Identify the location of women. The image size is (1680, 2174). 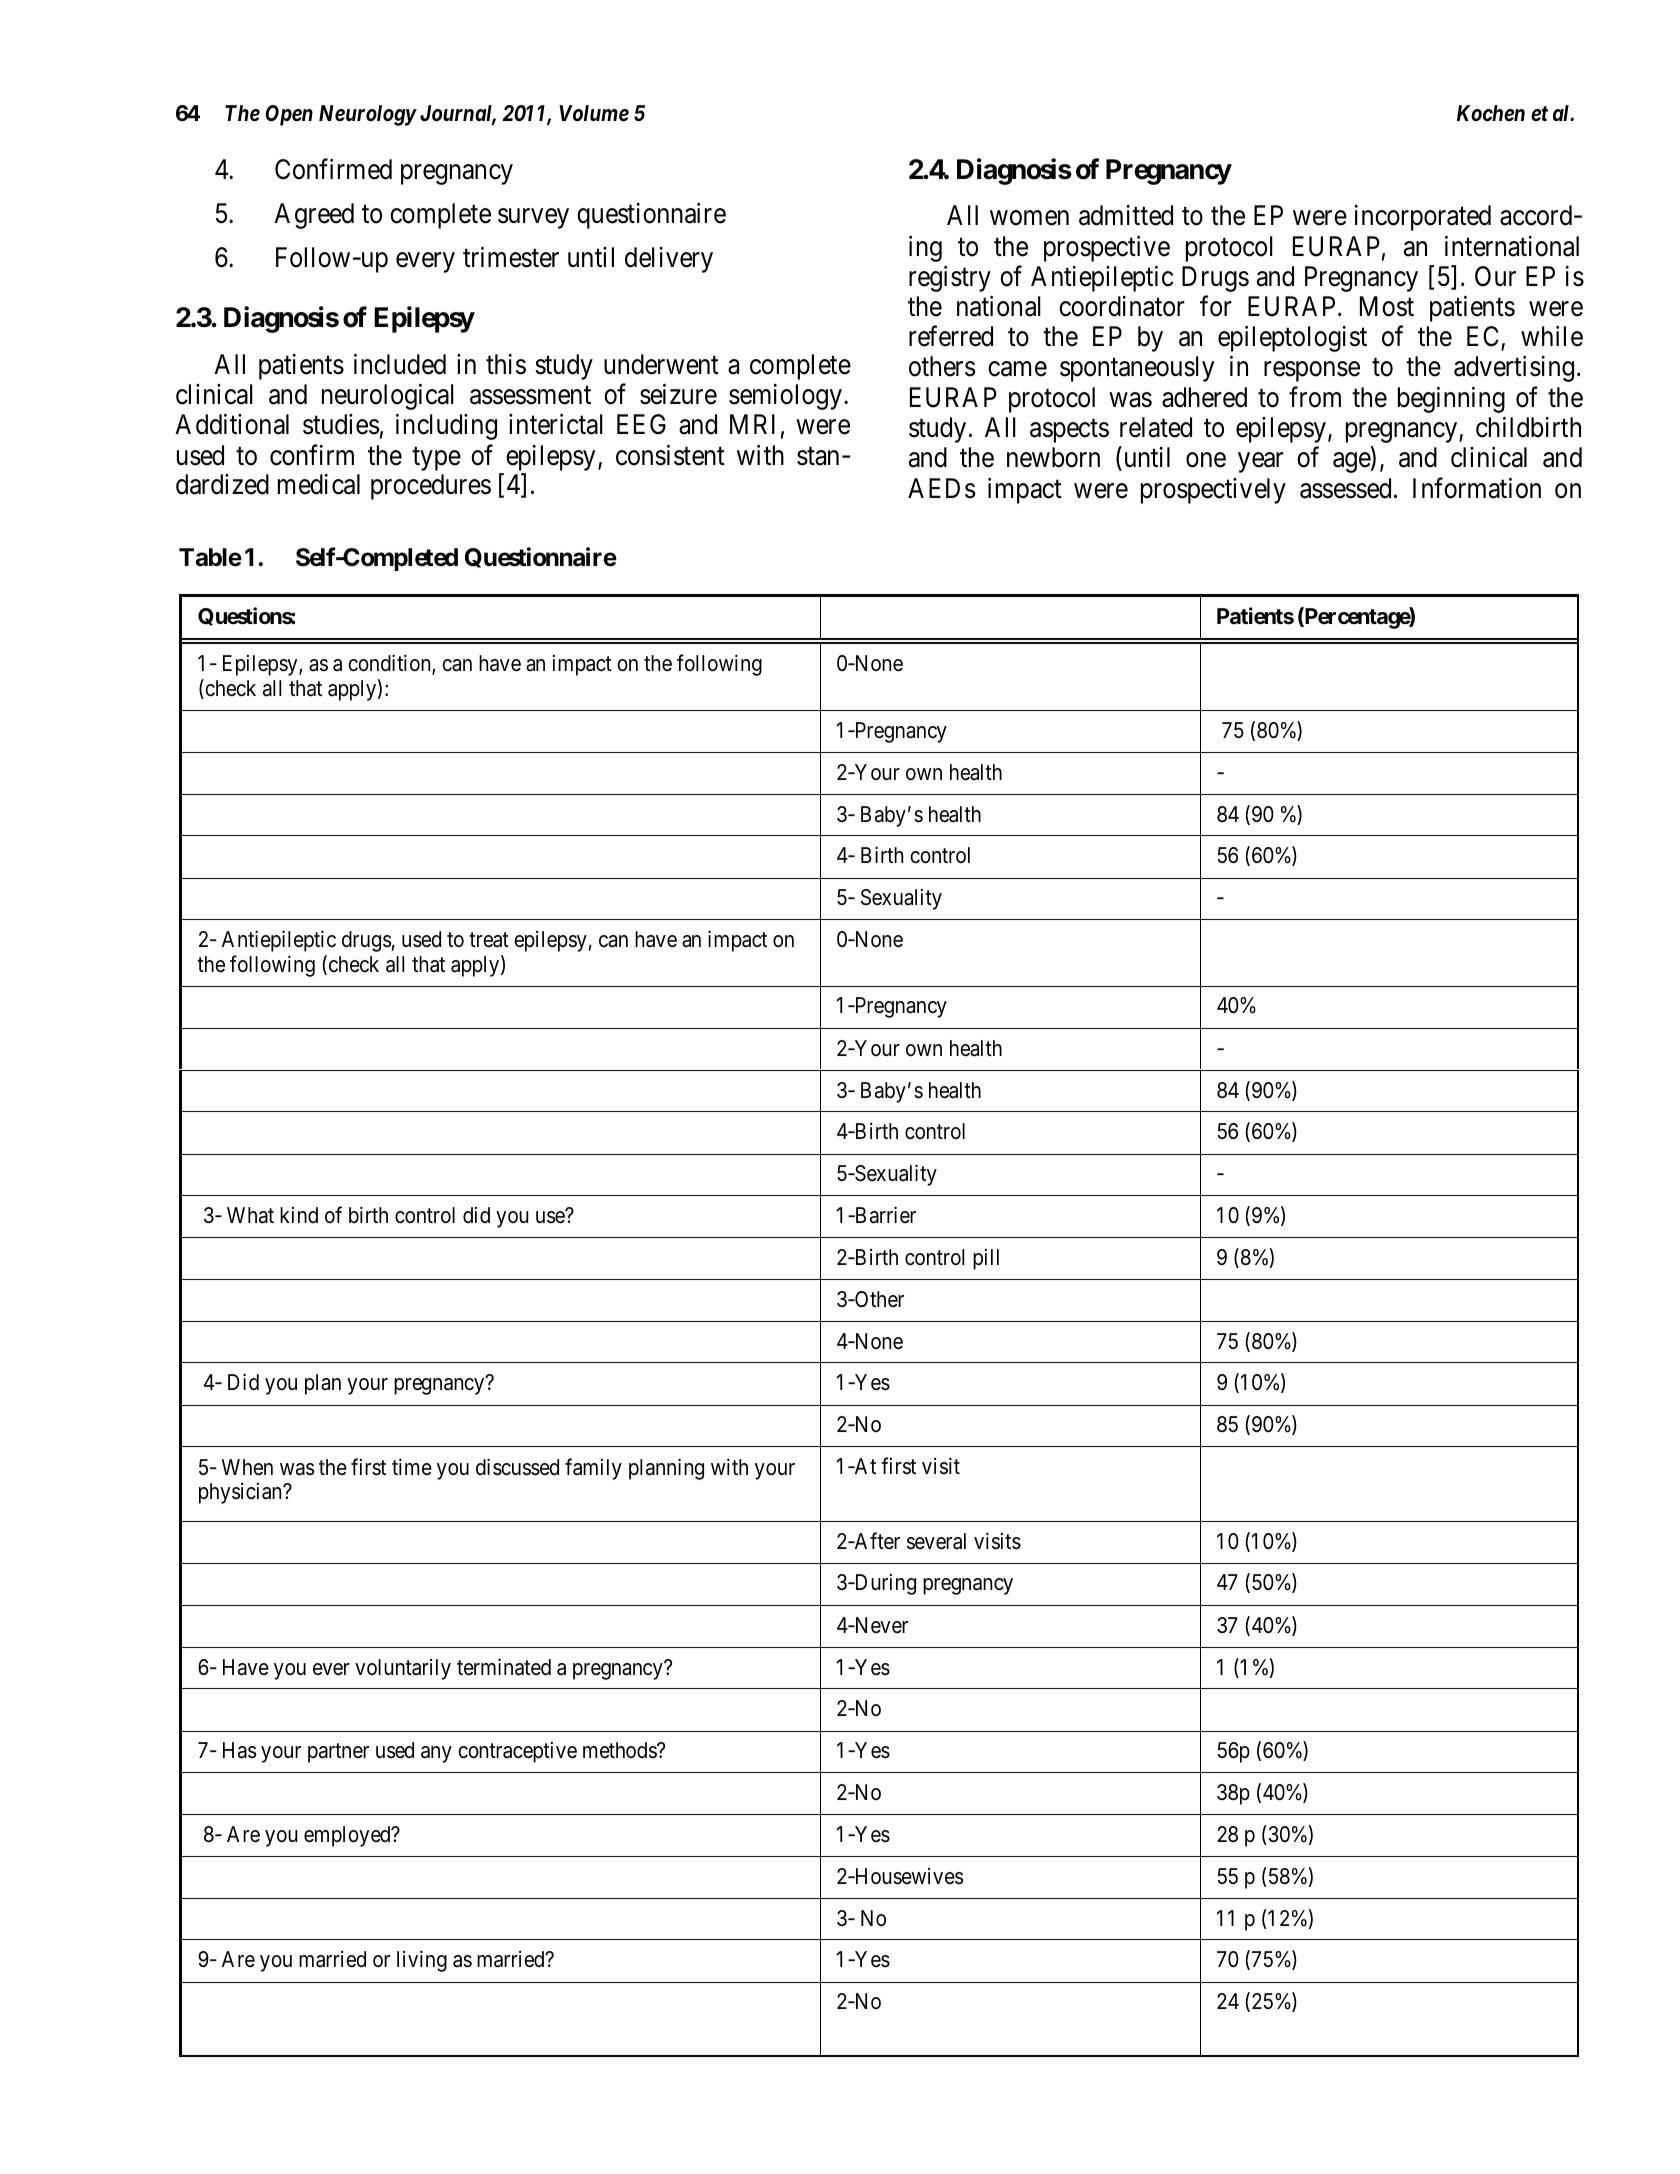
(1029, 218).
